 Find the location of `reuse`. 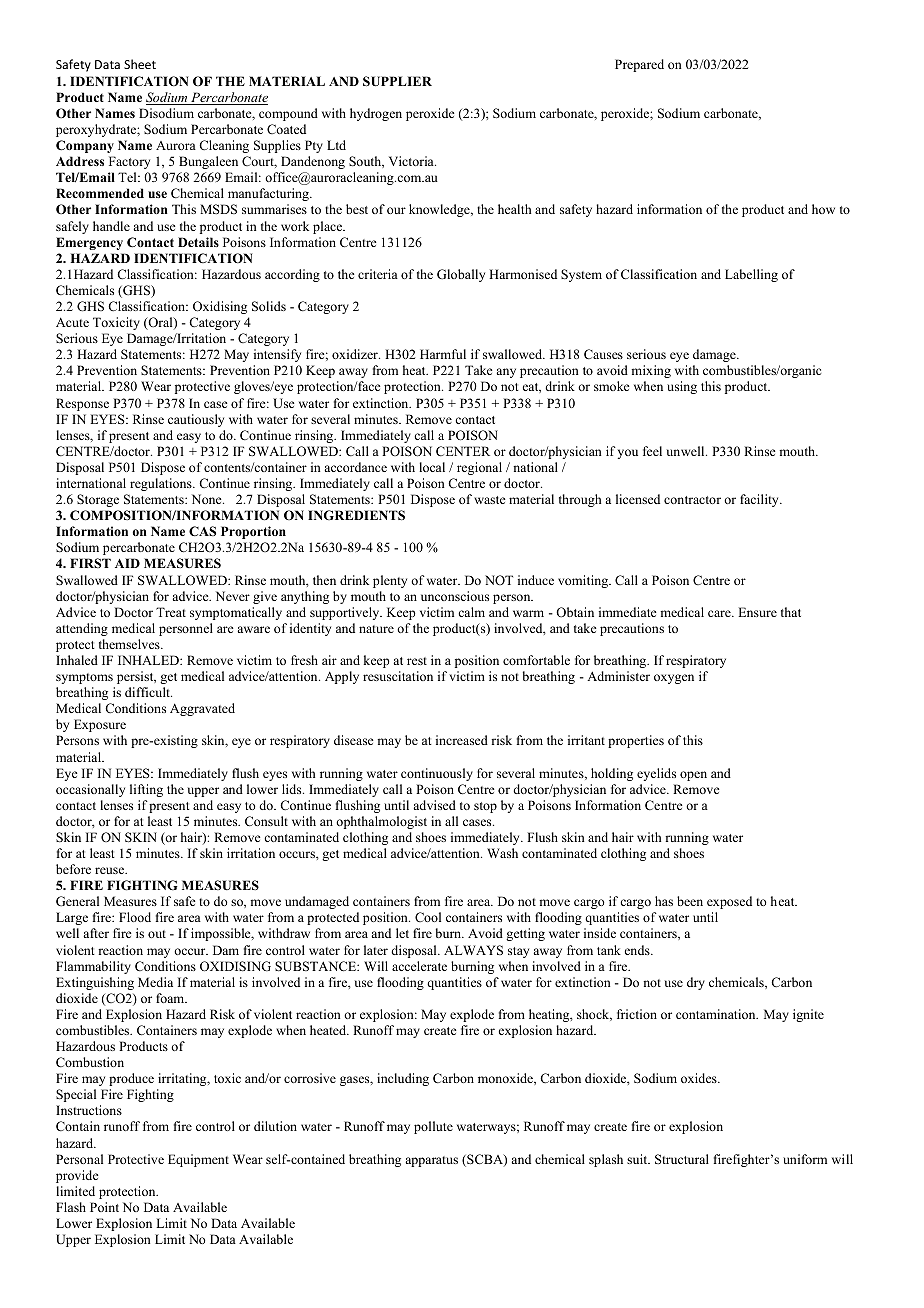

reuse is located at coordinates (111, 870).
